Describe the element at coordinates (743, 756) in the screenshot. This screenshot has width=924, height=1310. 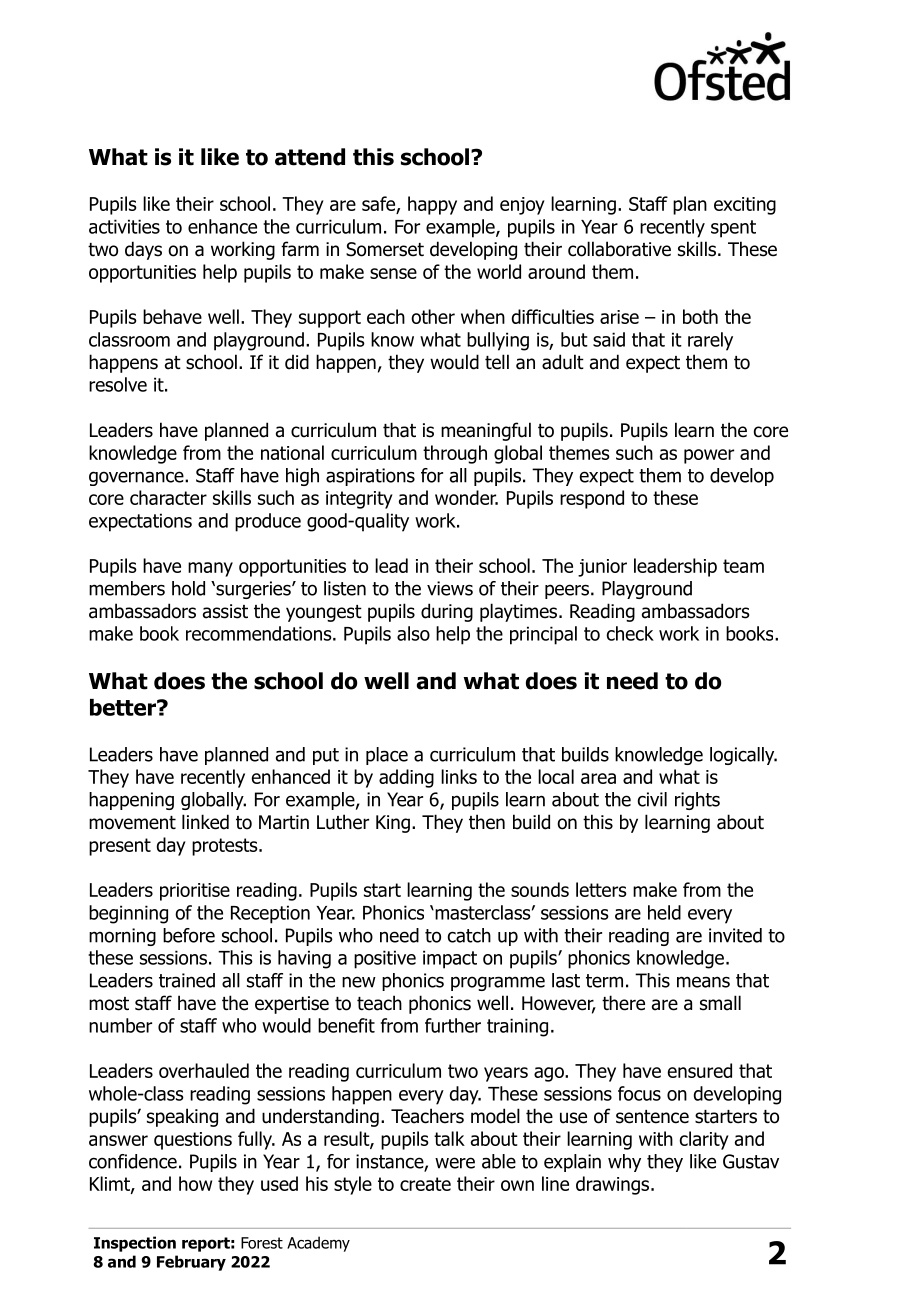
I see `logically` at that location.
